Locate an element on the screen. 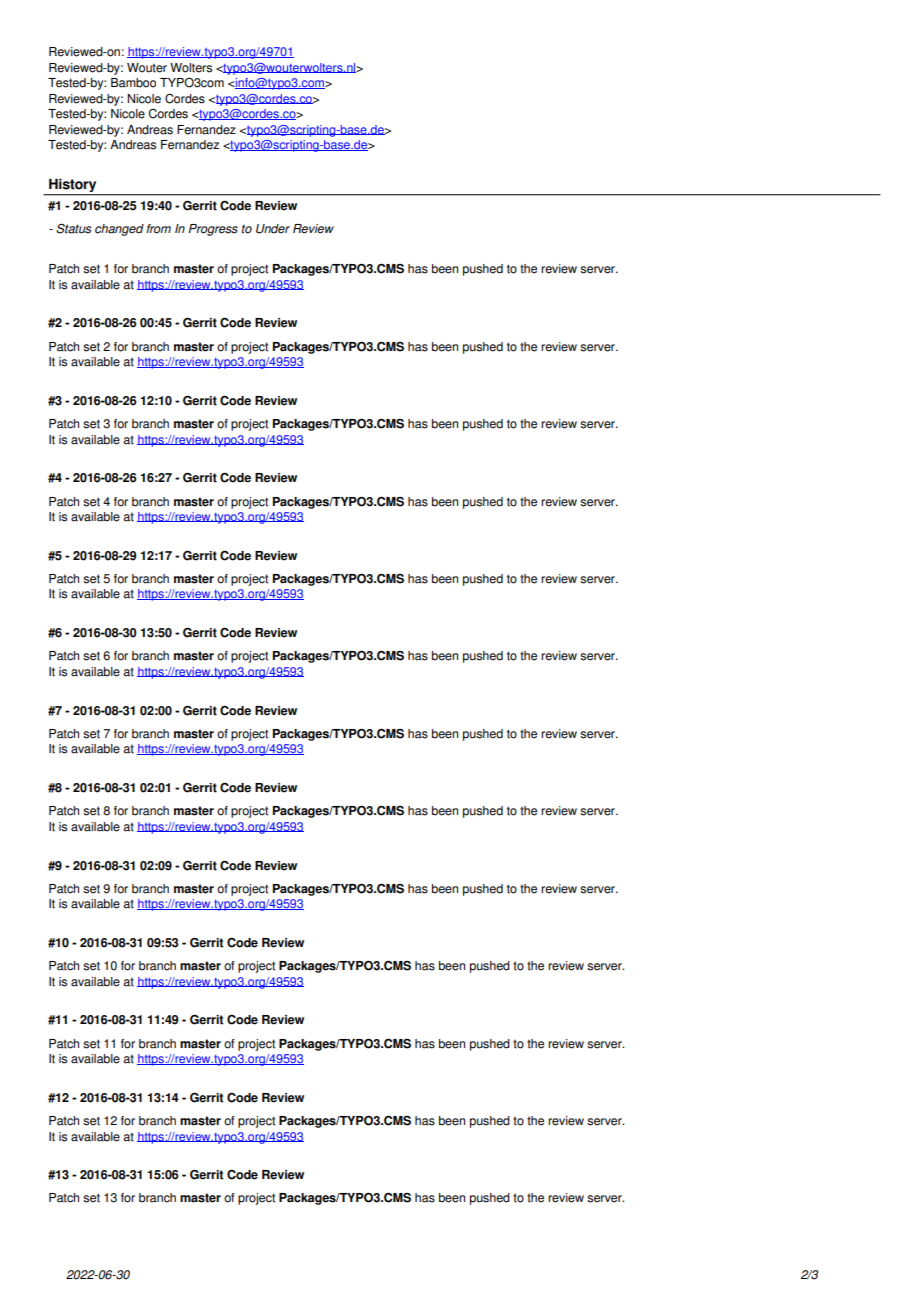 This screenshot has width=924, height=1308. changed is located at coordinates (119, 230).
